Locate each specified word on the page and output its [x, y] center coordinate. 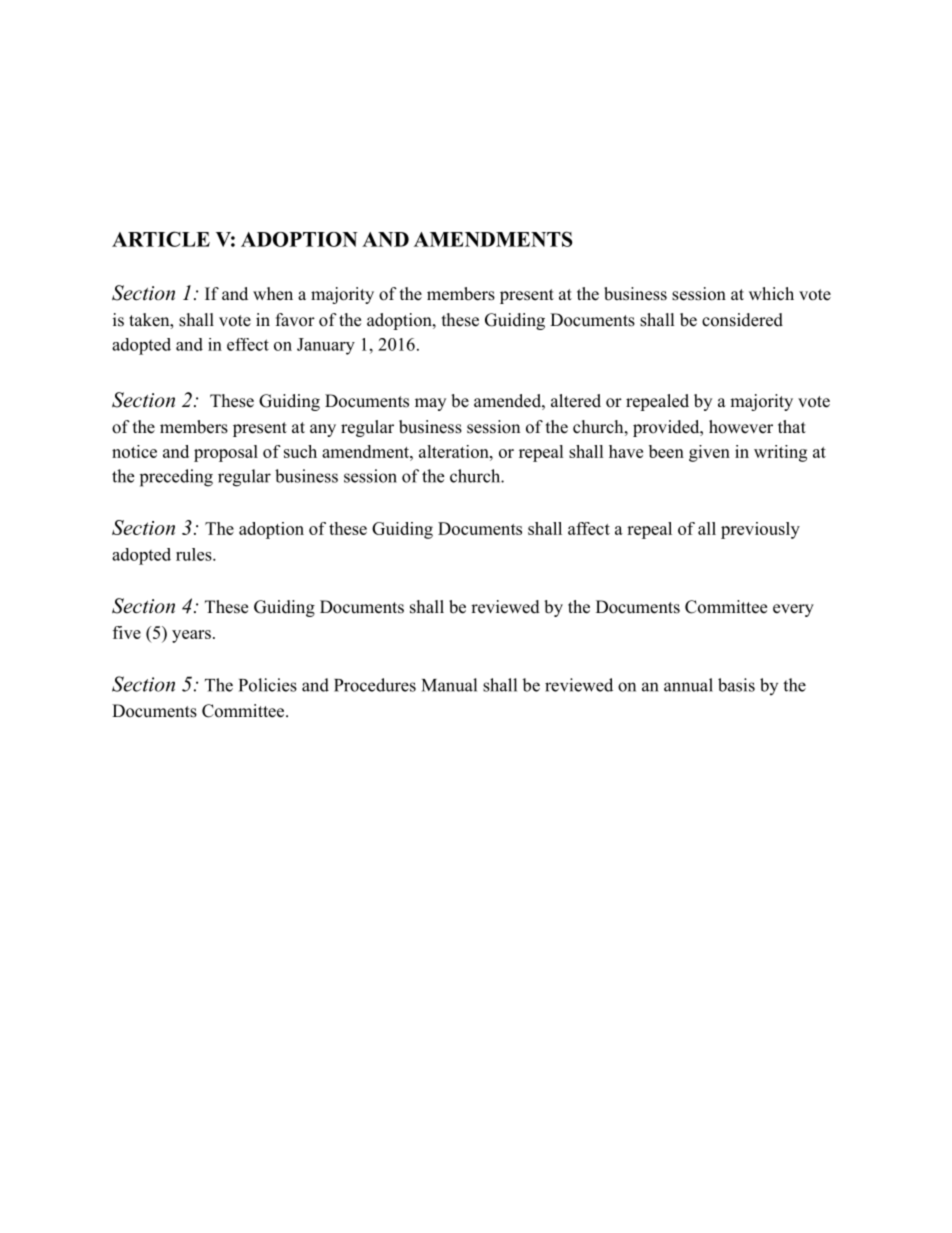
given [709, 453]
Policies [268, 685]
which [771, 294]
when [273, 294]
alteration [455, 451]
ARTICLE [161, 239]
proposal [226, 453]
